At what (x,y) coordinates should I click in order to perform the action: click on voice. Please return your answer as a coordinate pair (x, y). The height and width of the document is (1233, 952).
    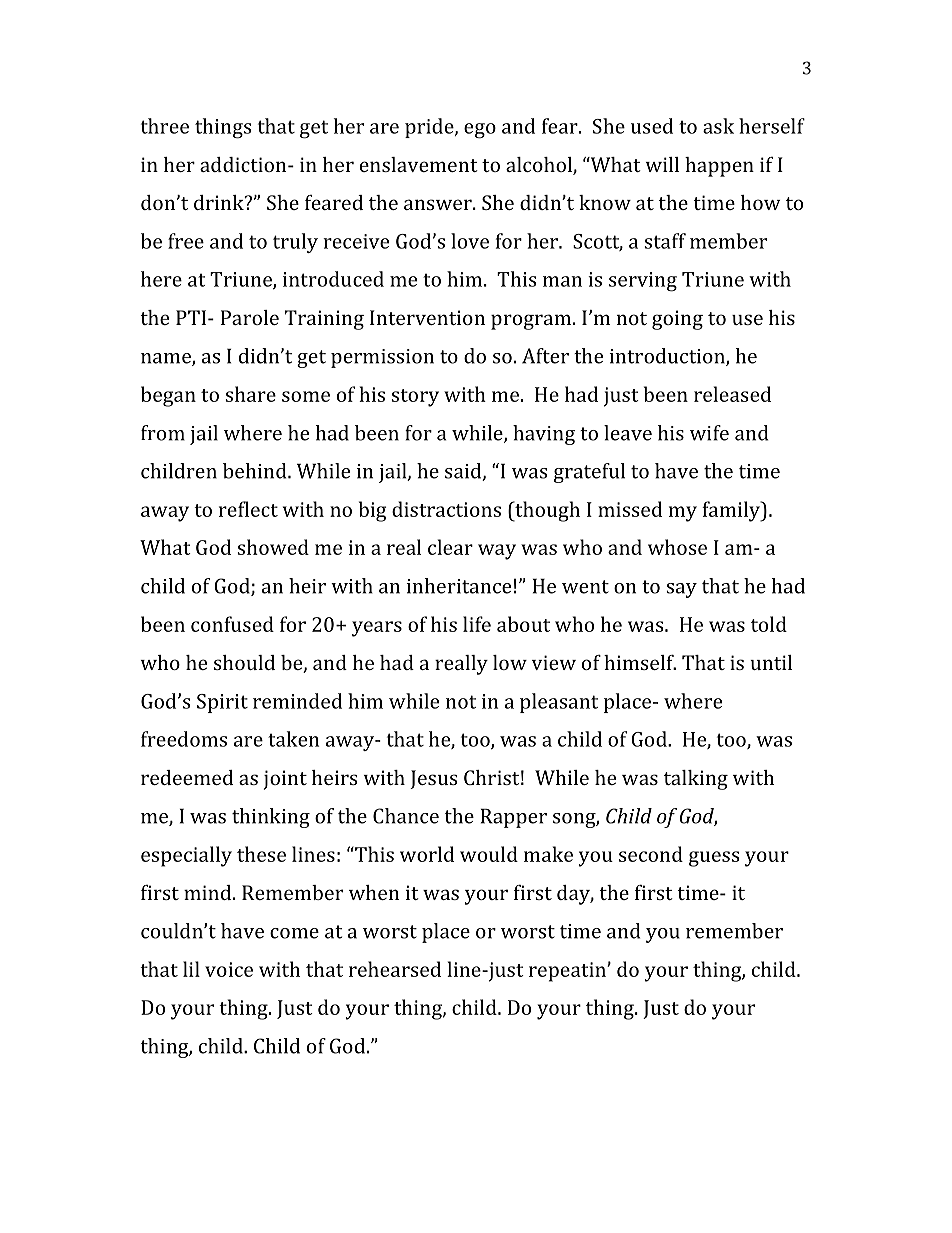
    Looking at the image, I should click on (229, 969).
